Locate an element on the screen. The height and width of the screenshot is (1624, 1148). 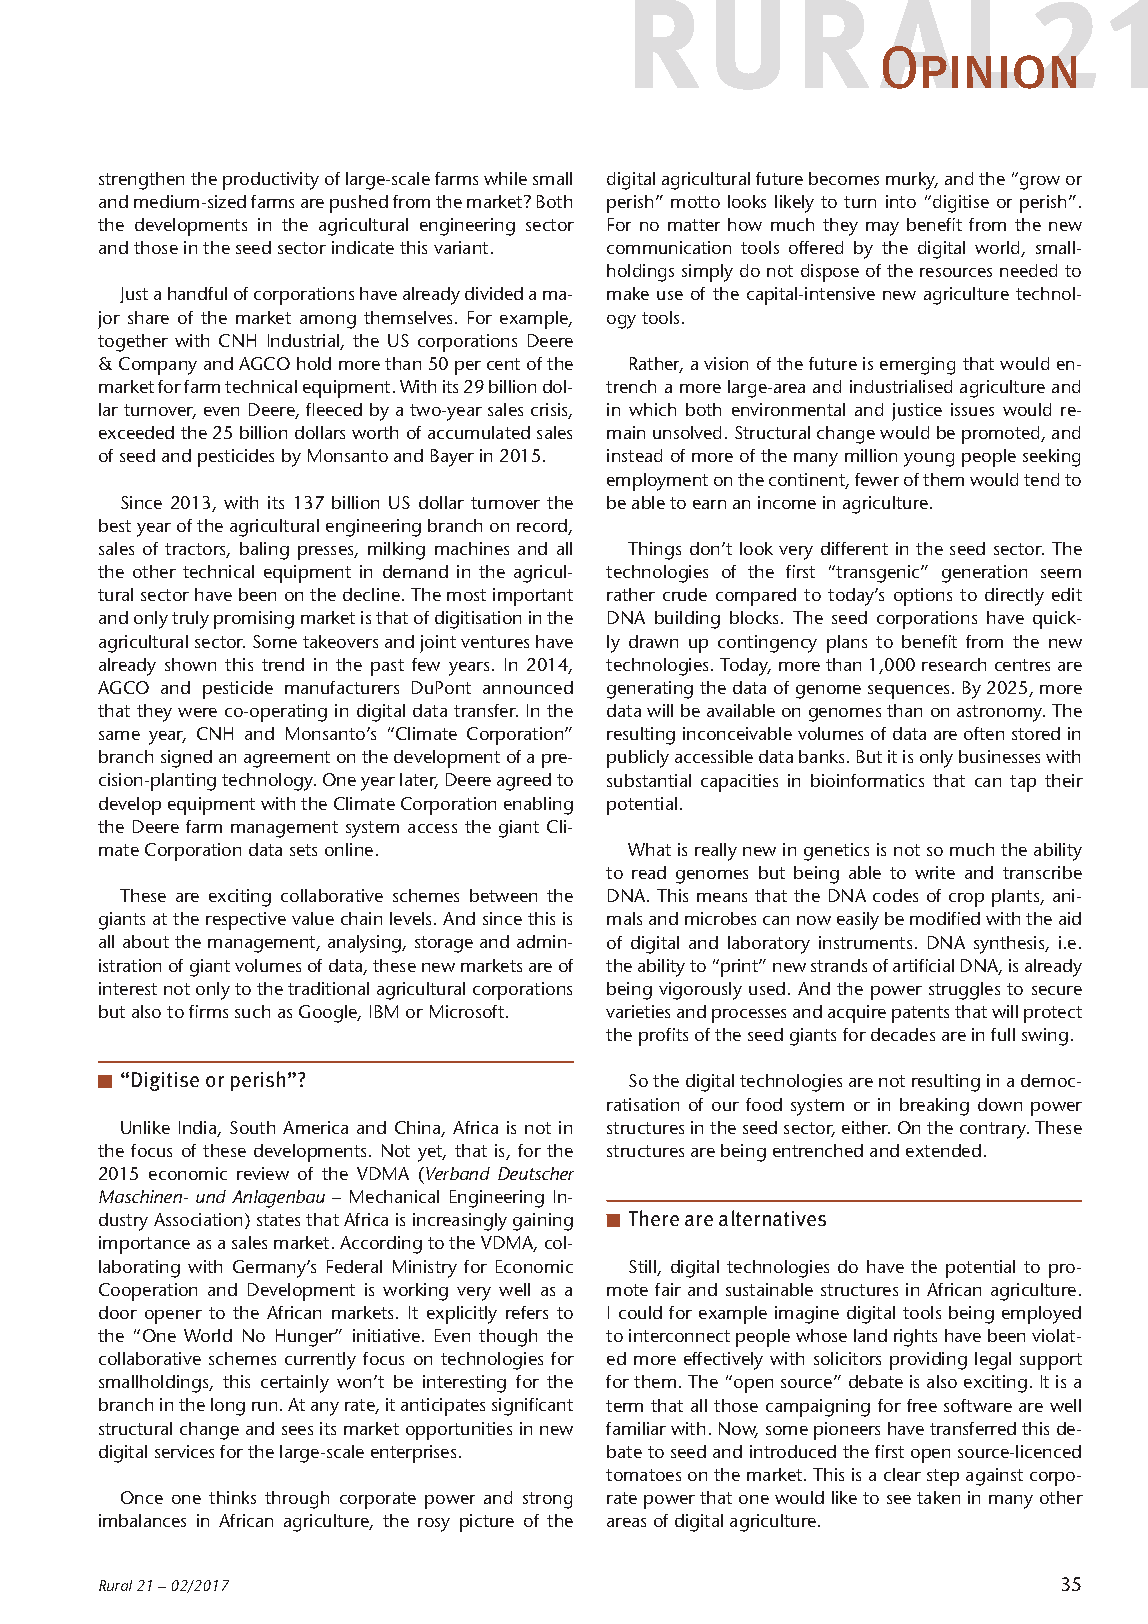
productivity is located at coordinates (271, 181).
